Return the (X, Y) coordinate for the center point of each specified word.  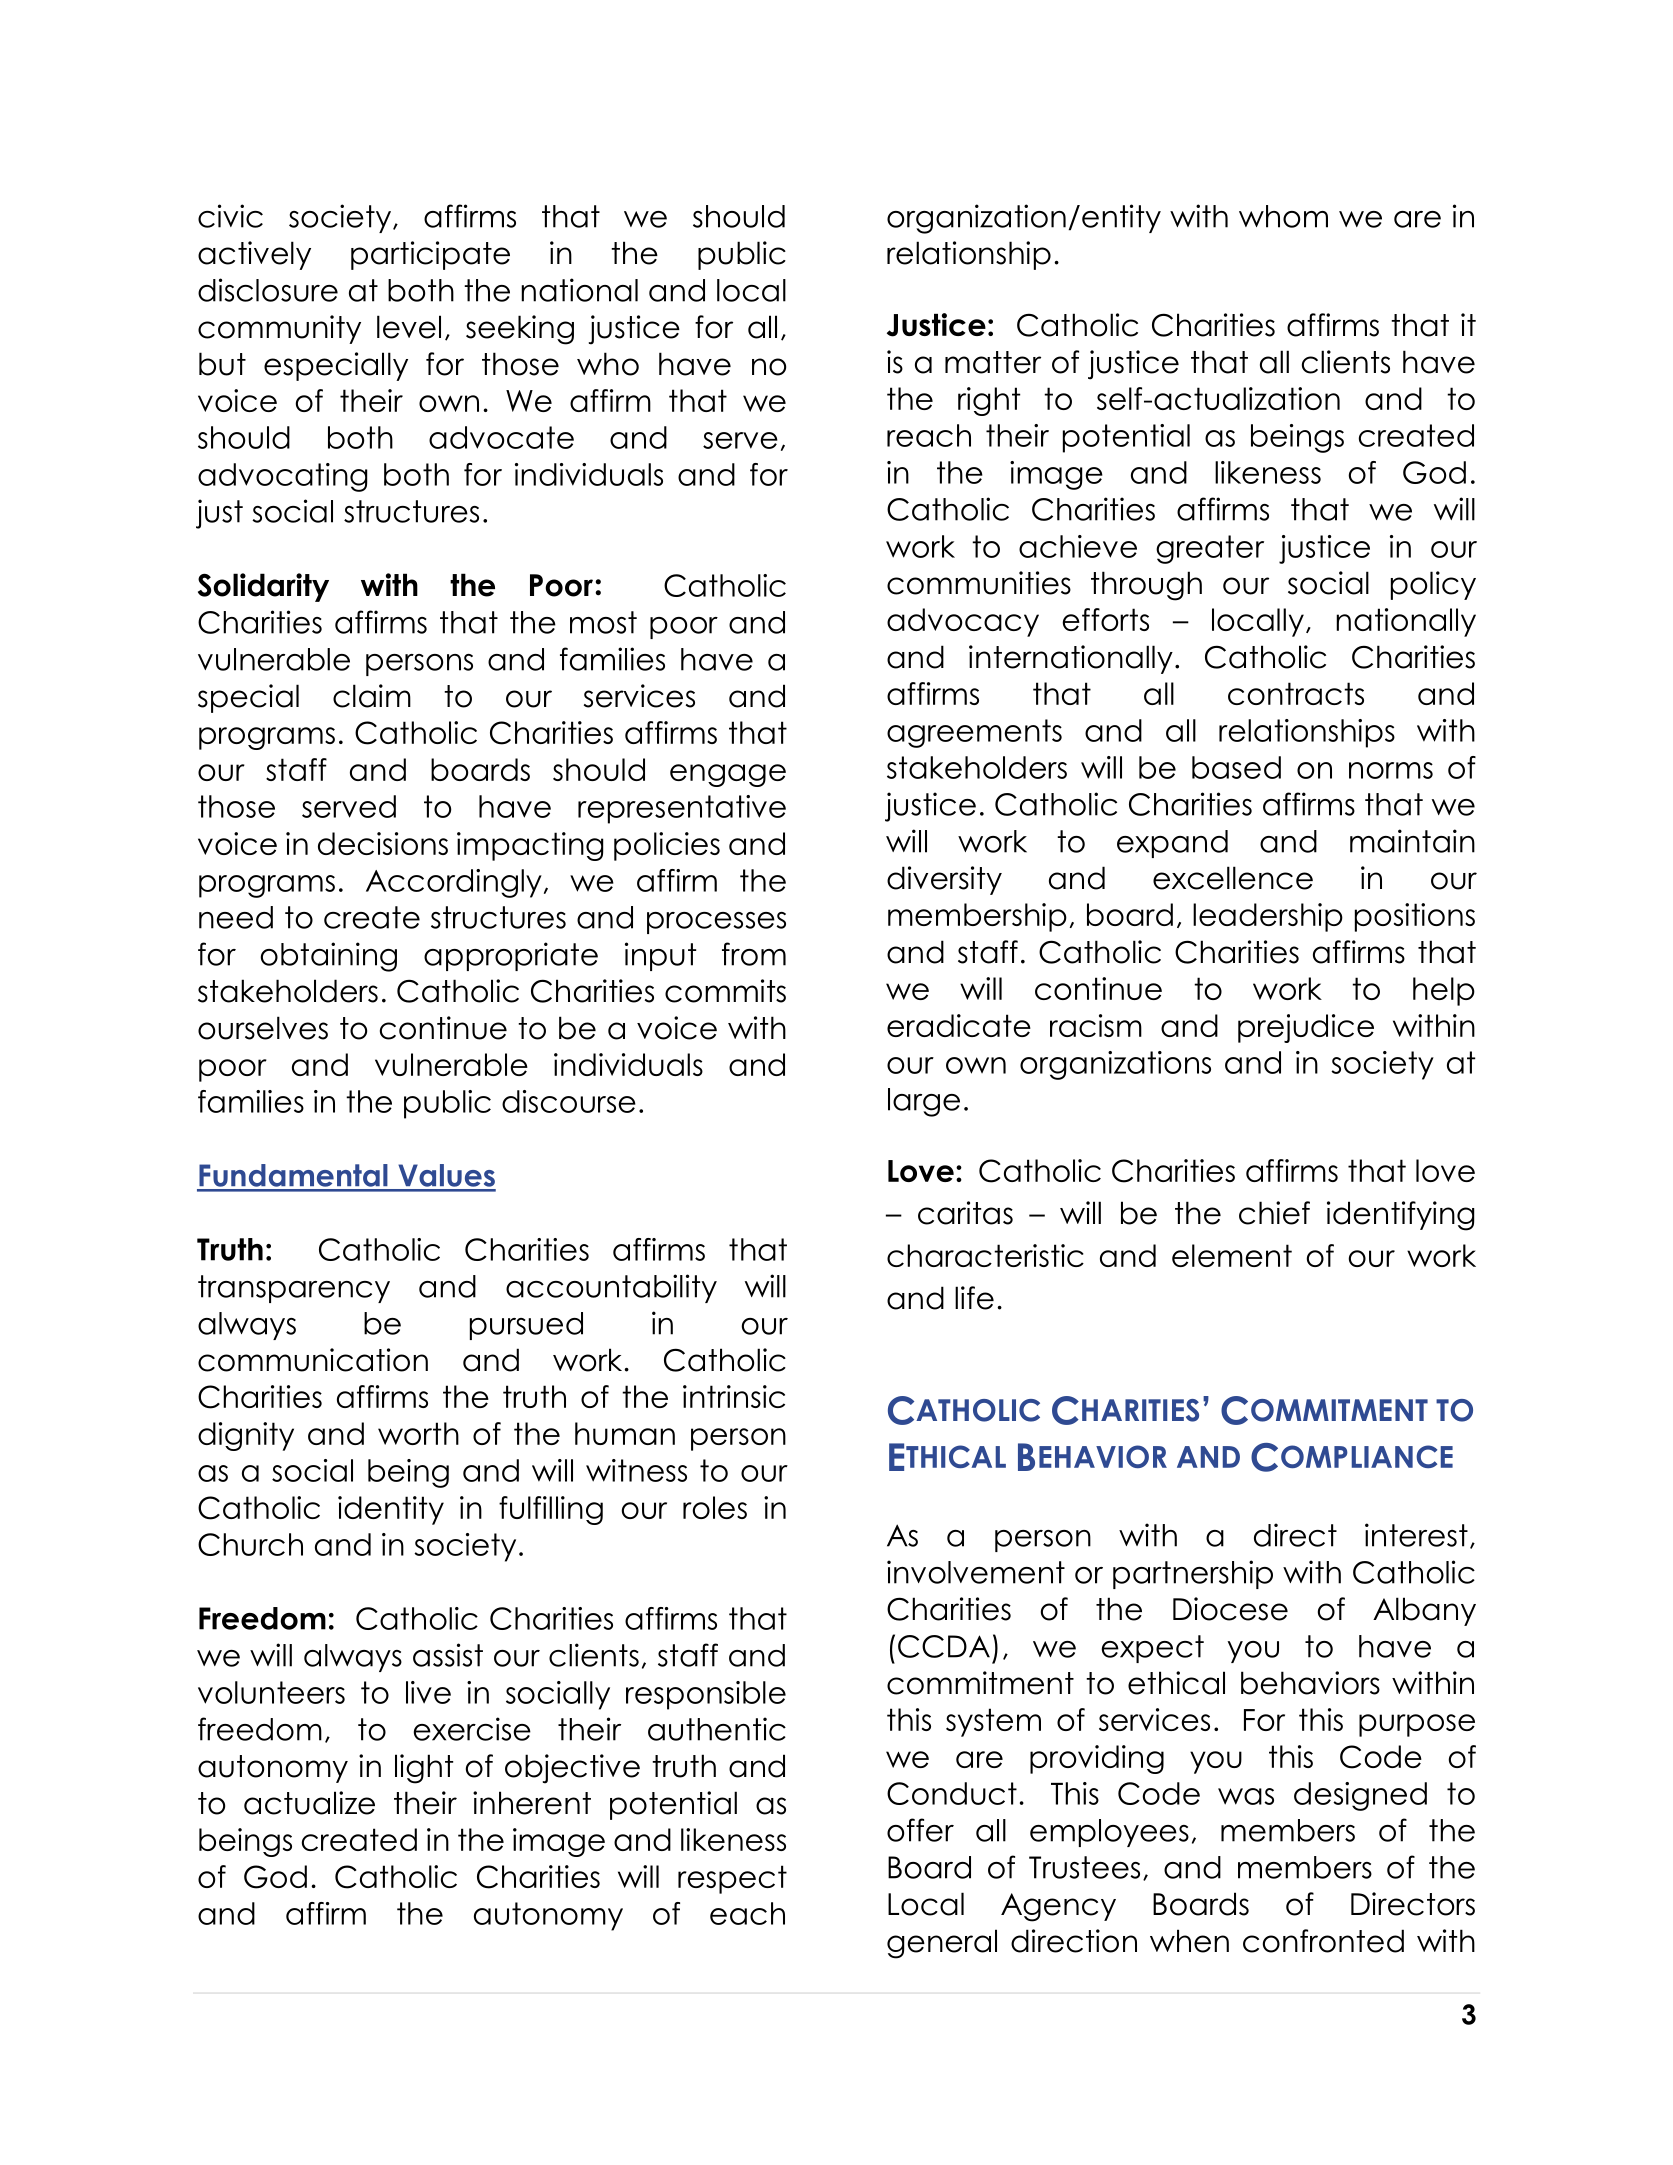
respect (732, 1879)
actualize (309, 1803)
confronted (1323, 1941)
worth (418, 1433)
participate (430, 255)
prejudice (1306, 1028)
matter (993, 362)
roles (715, 1507)
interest (1416, 1535)
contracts (1296, 693)
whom (1283, 216)
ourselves (263, 1028)
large (924, 1102)
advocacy (963, 622)
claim (372, 696)
